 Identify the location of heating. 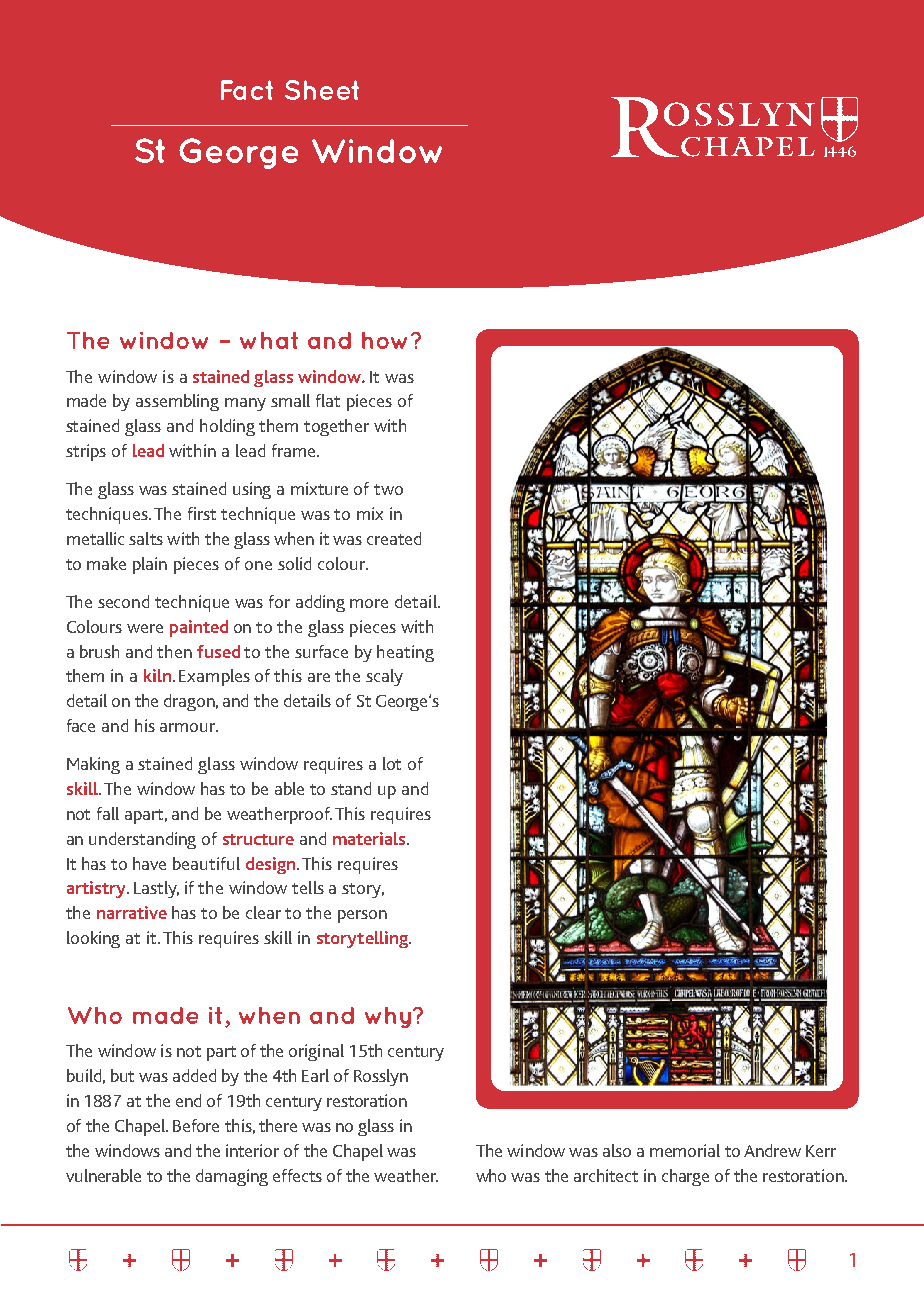
(405, 653).
